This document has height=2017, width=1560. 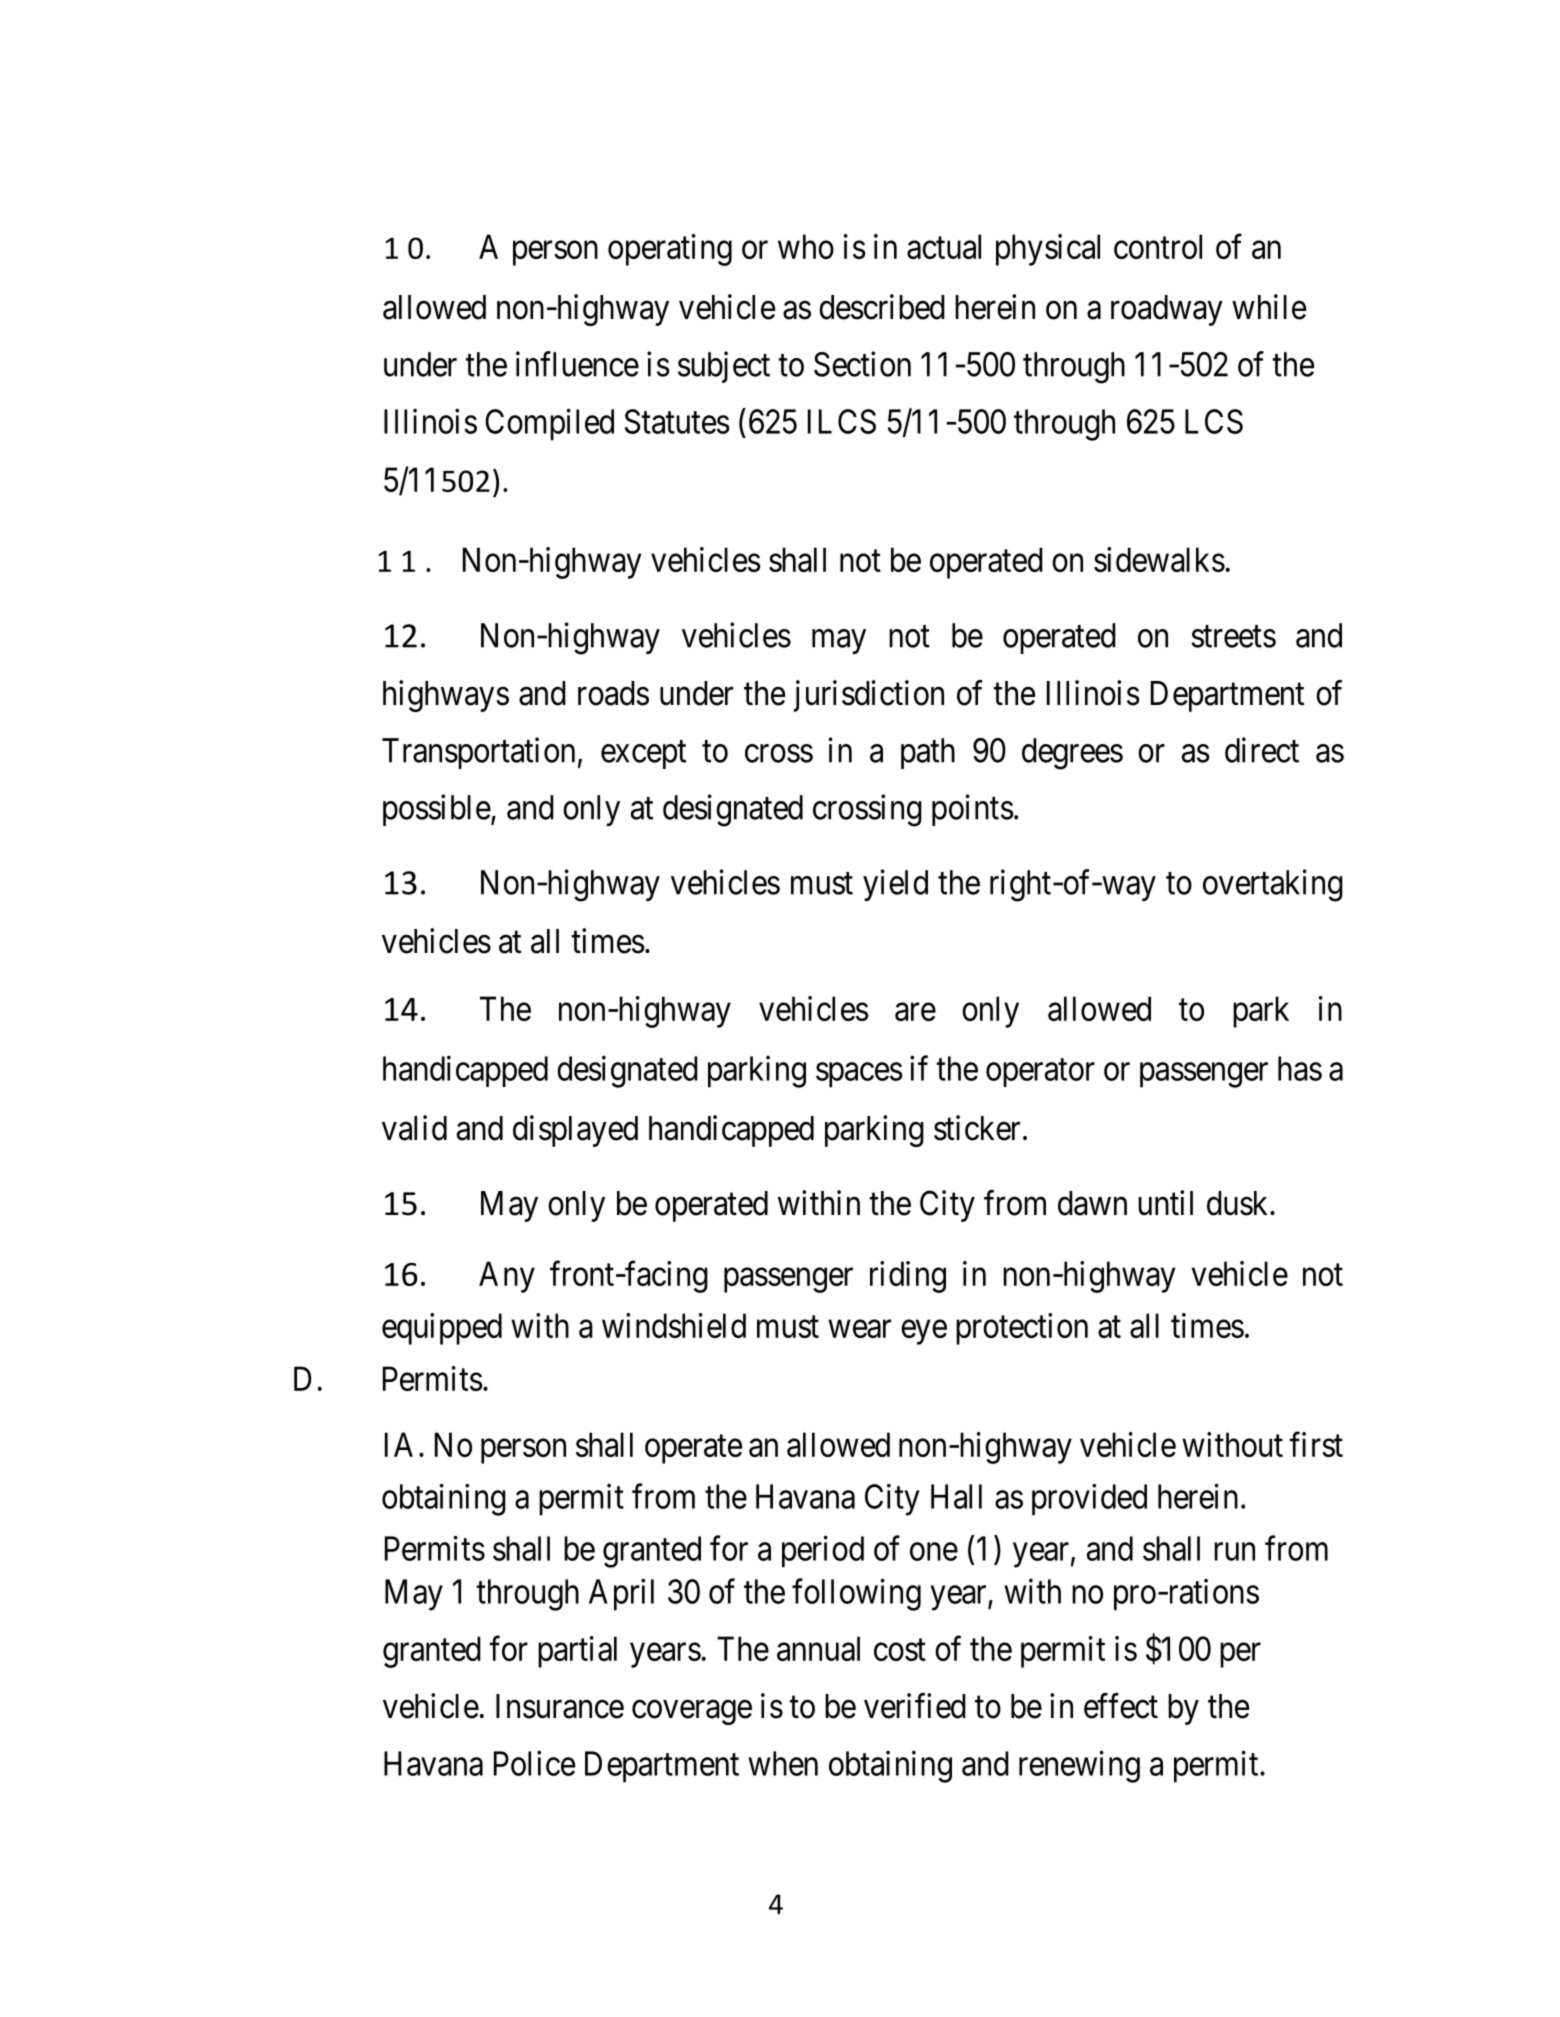 I want to click on roadway, so click(x=1167, y=310).
